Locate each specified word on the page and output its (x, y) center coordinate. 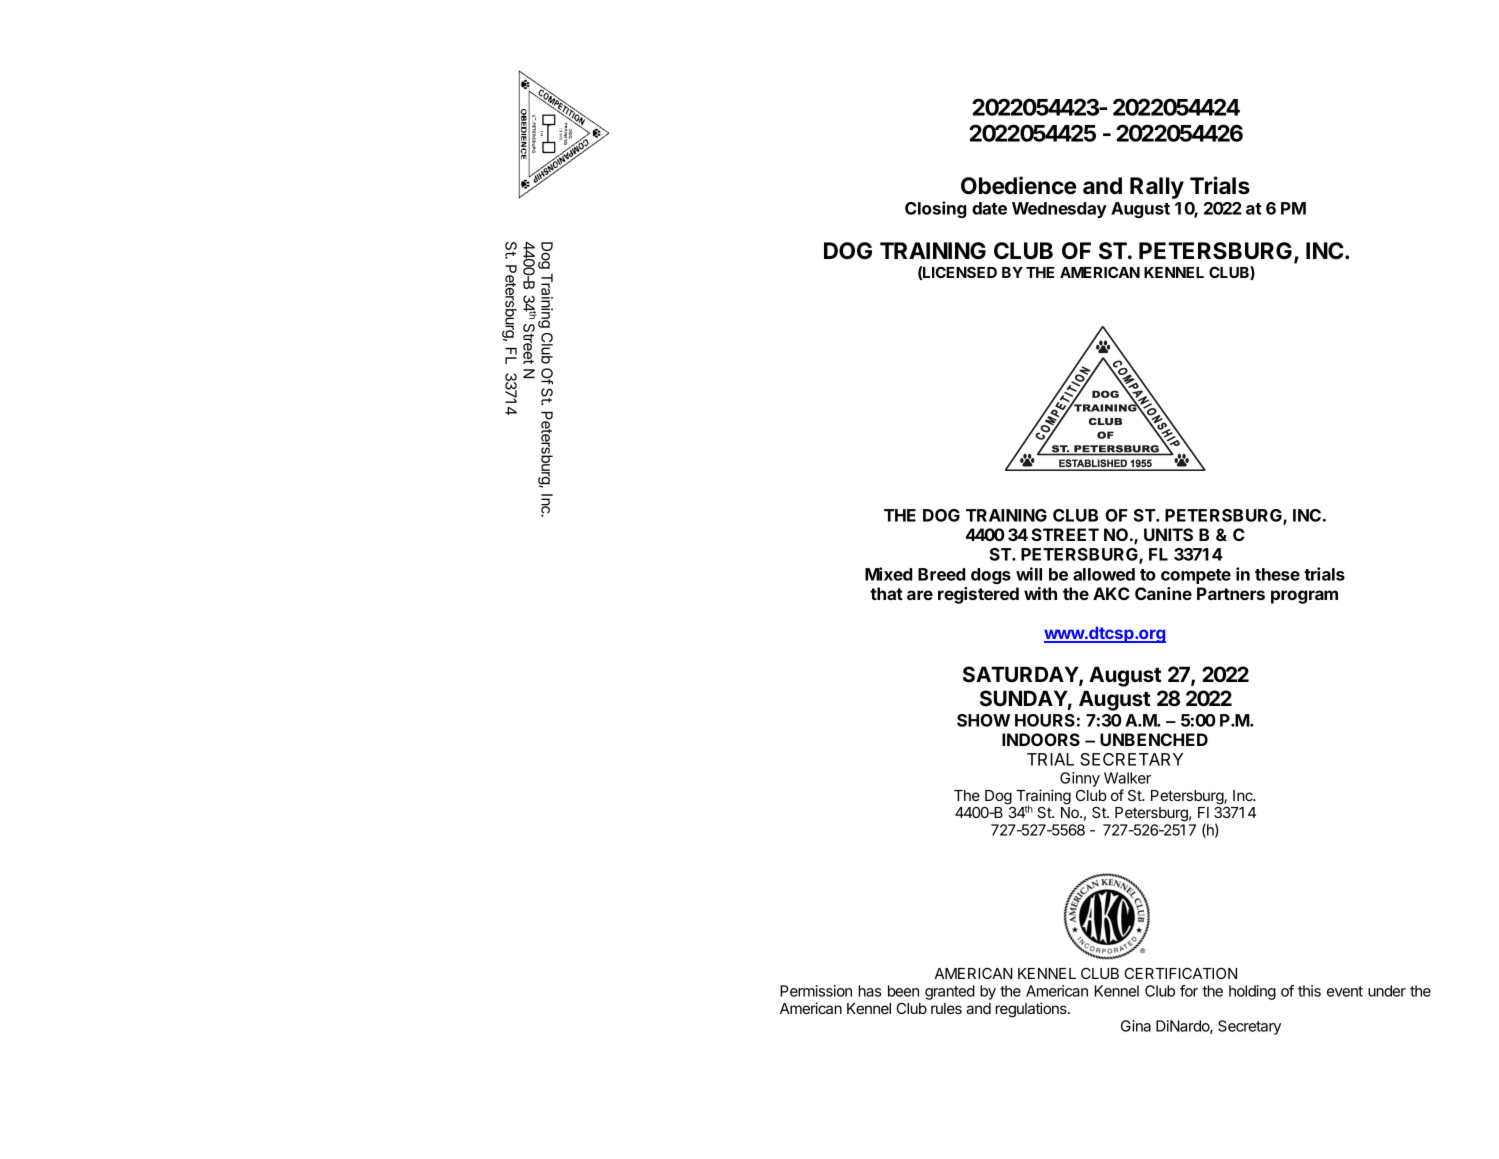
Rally (1157, 188)
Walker (1127, 778)
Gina (1136, 1026)
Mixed (888, 574)
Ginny (1080, 779)
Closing (936, 209)
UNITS (1168, 534)
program (1304, 597)
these (1277, 574)
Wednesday (1059, 210)
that (886, 593)
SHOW (983, 720)
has (869, 991)
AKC (1111, 593)
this (1309, 991)
